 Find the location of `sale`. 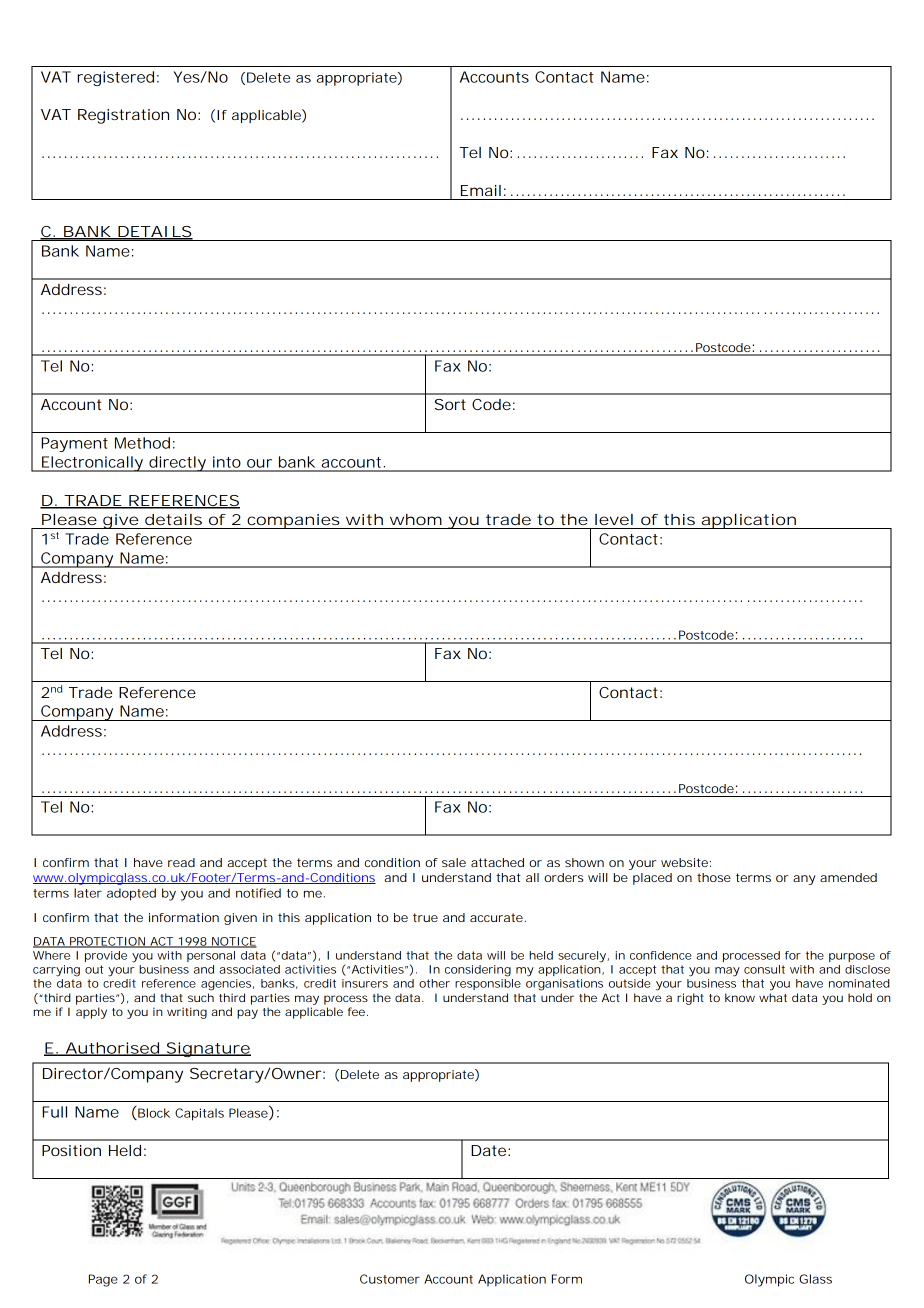

sale is located at coordinates (454, 862).
